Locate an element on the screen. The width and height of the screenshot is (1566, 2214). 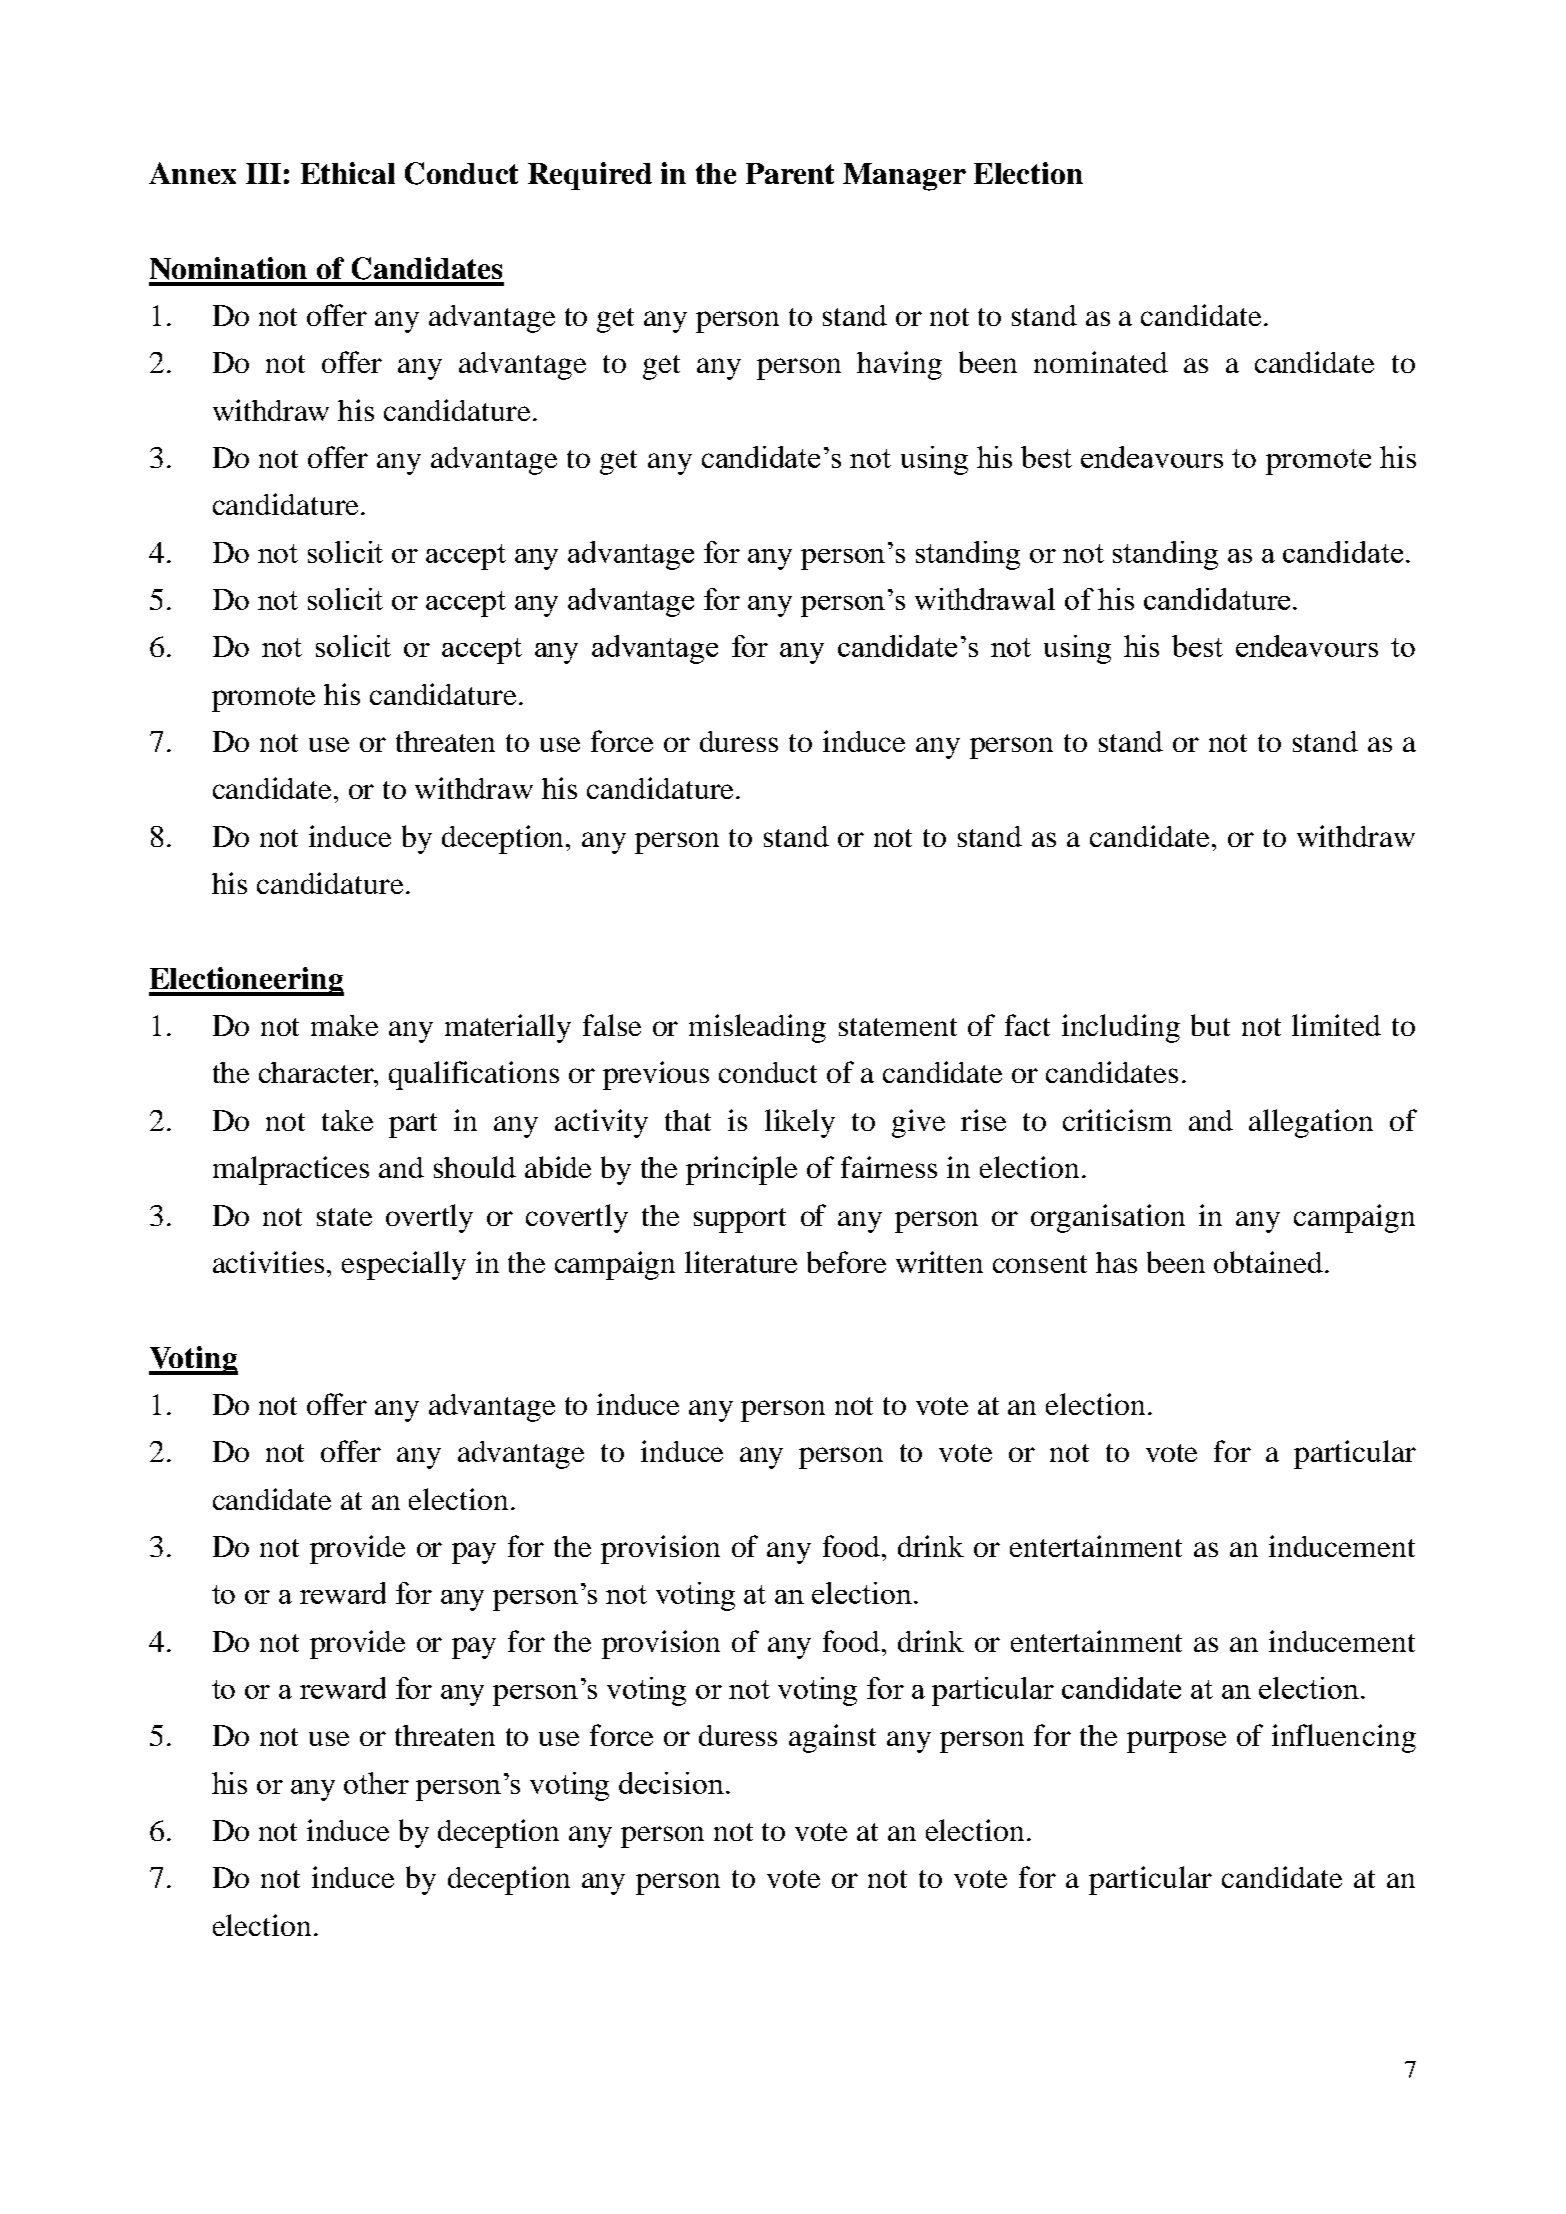
misleading is located at coordinates (757, 1028).
